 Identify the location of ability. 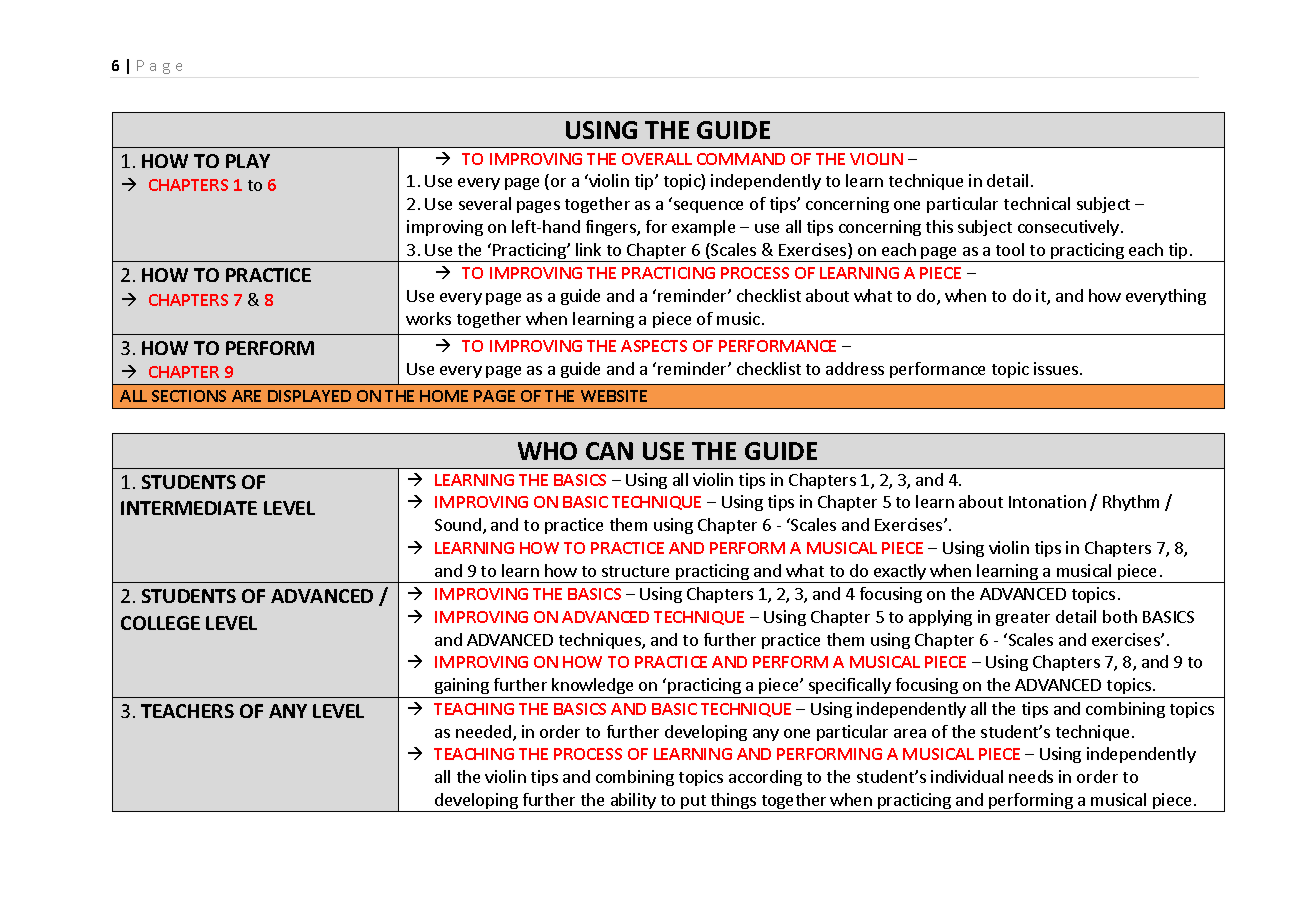
(633, 802).
